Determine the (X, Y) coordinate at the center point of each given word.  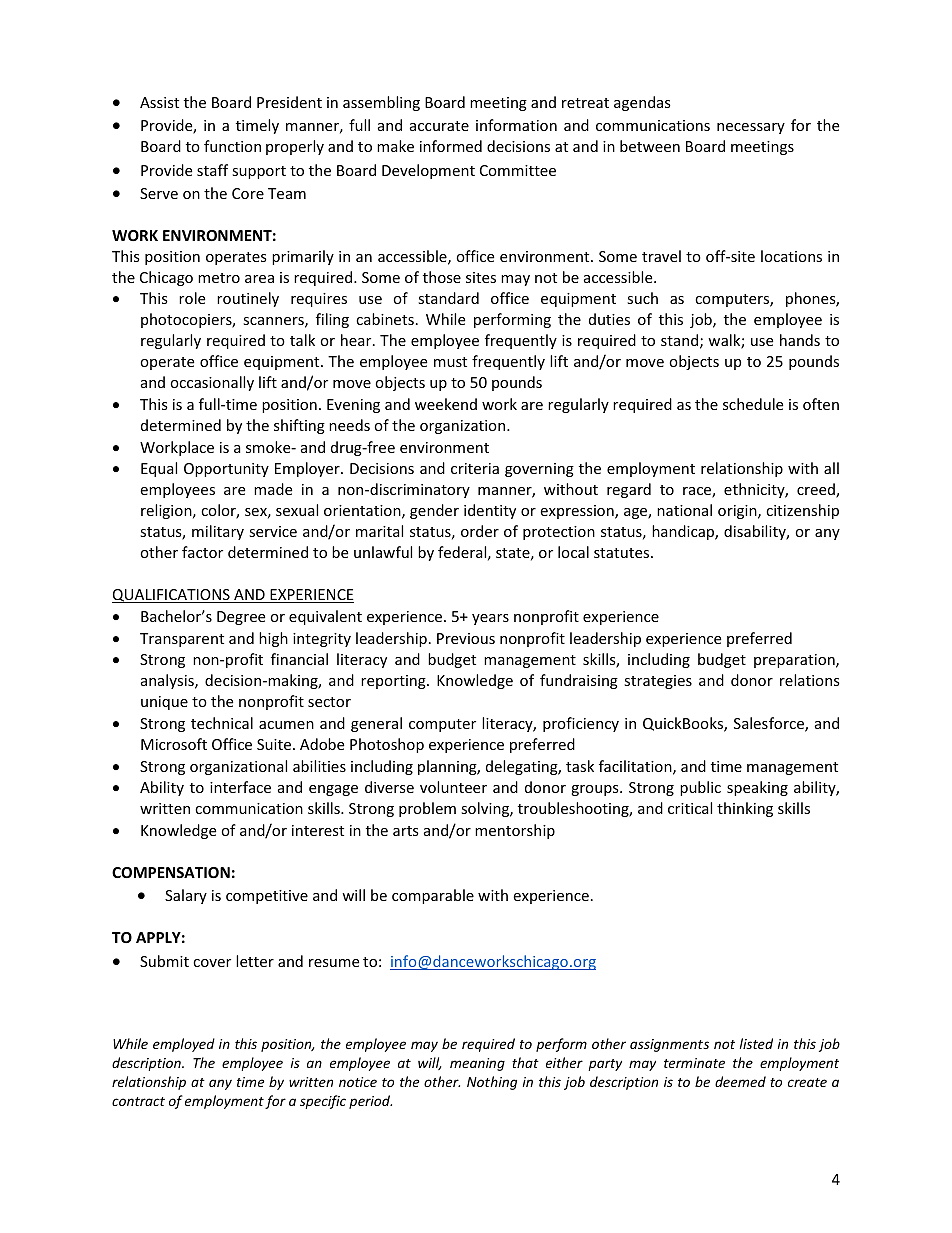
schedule (753, 404)
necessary (751, 128)
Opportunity (226, 470)
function (232, 146)
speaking (757, 788)
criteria (475, 468)
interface (240, 787)
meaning (477, 1064)
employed (184, 1045)
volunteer (453, 787)
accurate (439, 126)
